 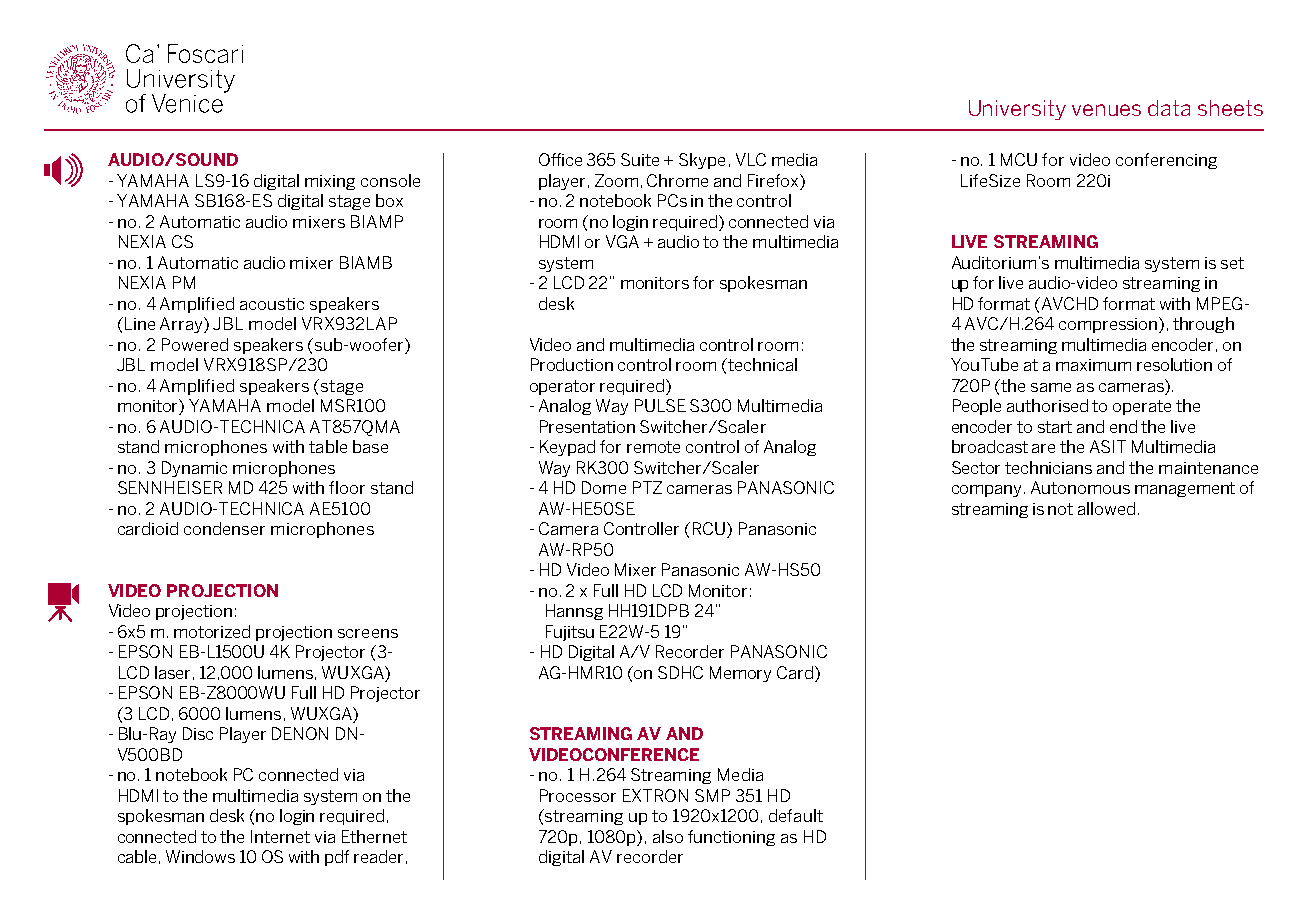 What do you see at coordinates (1080, 487) in the screenshot?
I see `Autonomous` at bounding box center [1080, 487].
